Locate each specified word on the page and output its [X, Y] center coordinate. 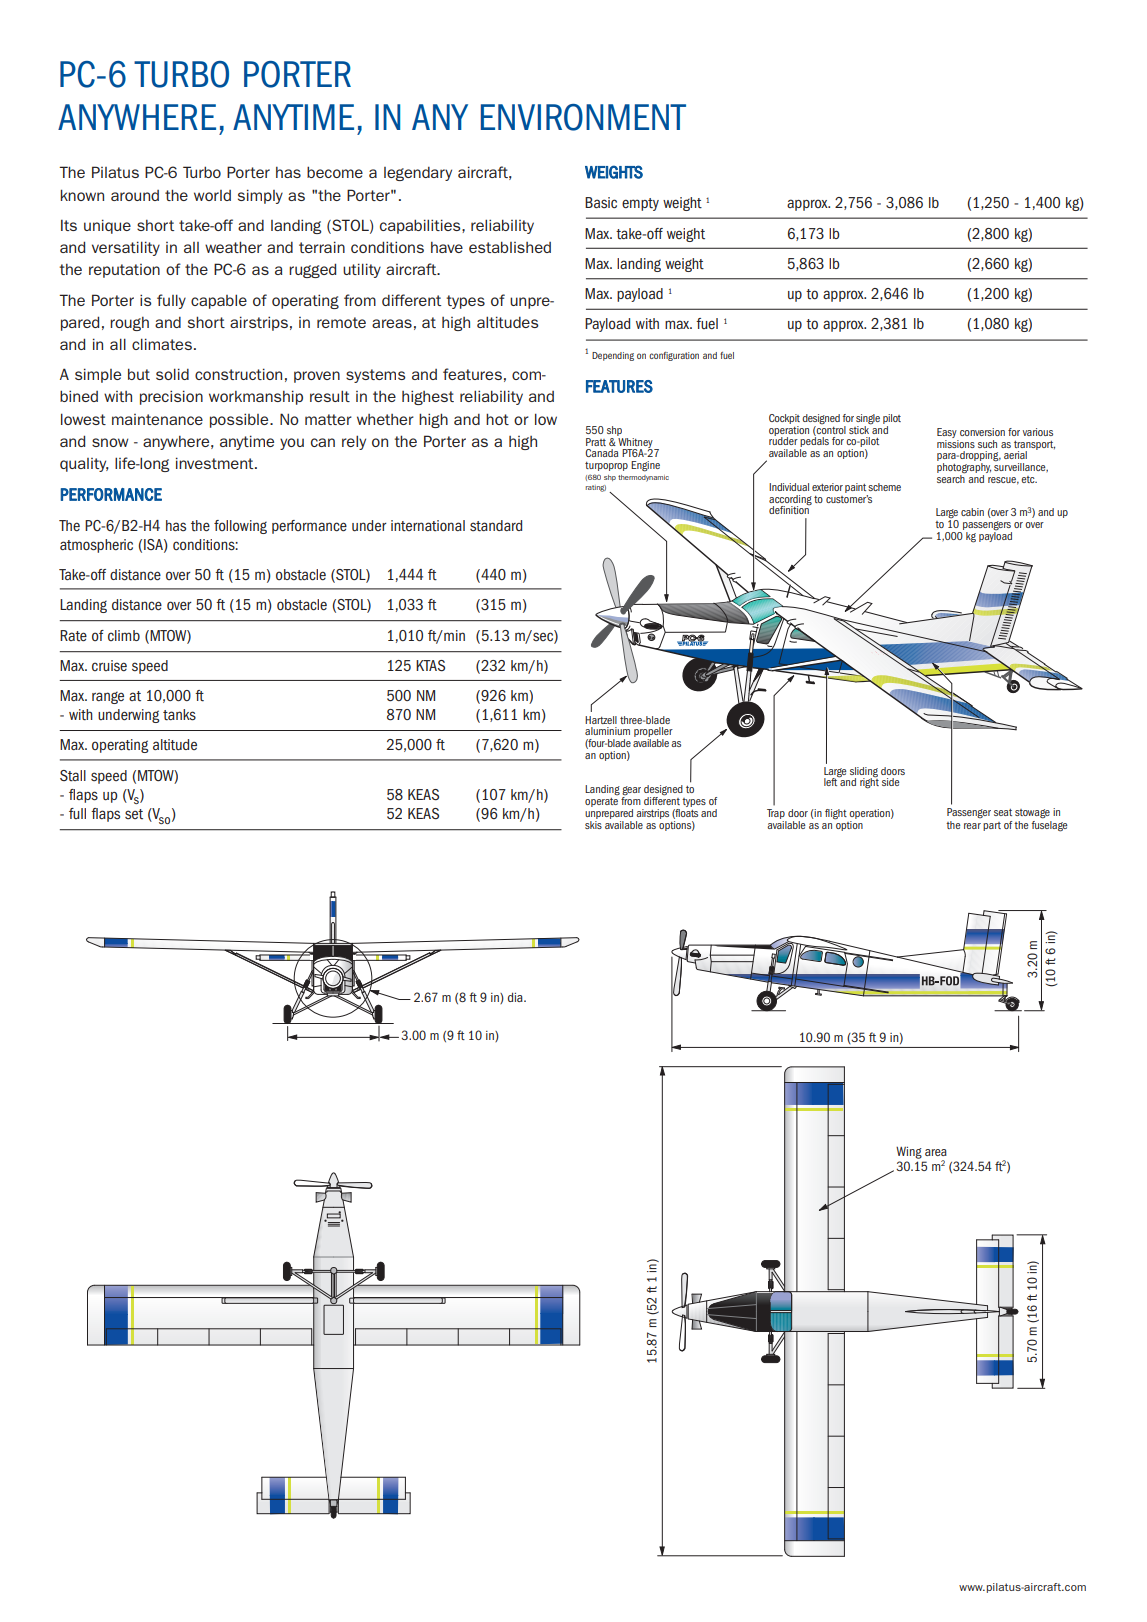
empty [640, 204]
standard [496, 526]
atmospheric [96, 546]
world [212, 195]
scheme [884, 487]
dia [516, 997]
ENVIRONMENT [583, 117]
